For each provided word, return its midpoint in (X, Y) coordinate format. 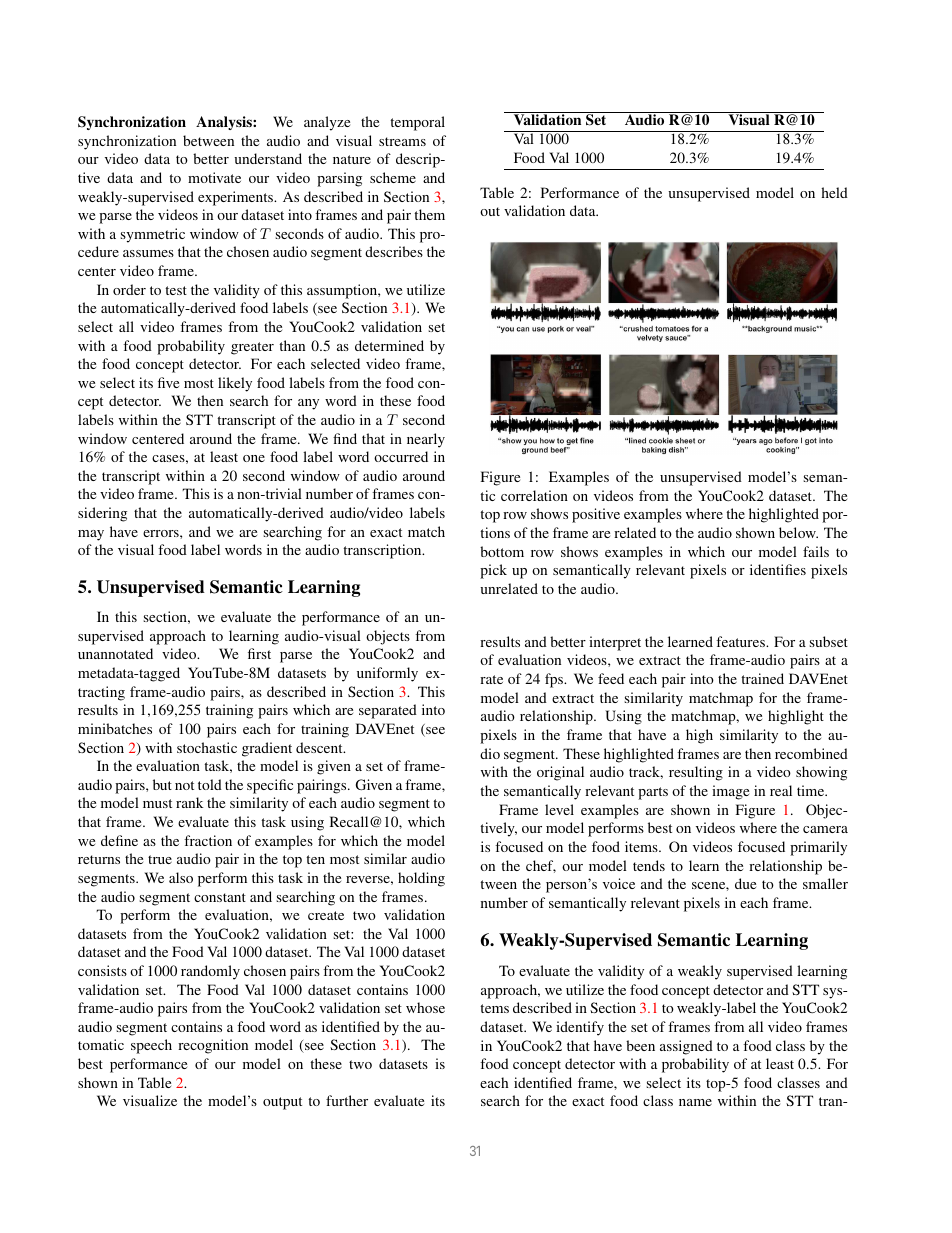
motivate (214, 177)
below (798, 532)
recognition (213, 1046)
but (162, 784)
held (834, 192)
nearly (426, 440)
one (254, 458)
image (730, 792)
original (560, 773)
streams (402, 141)
